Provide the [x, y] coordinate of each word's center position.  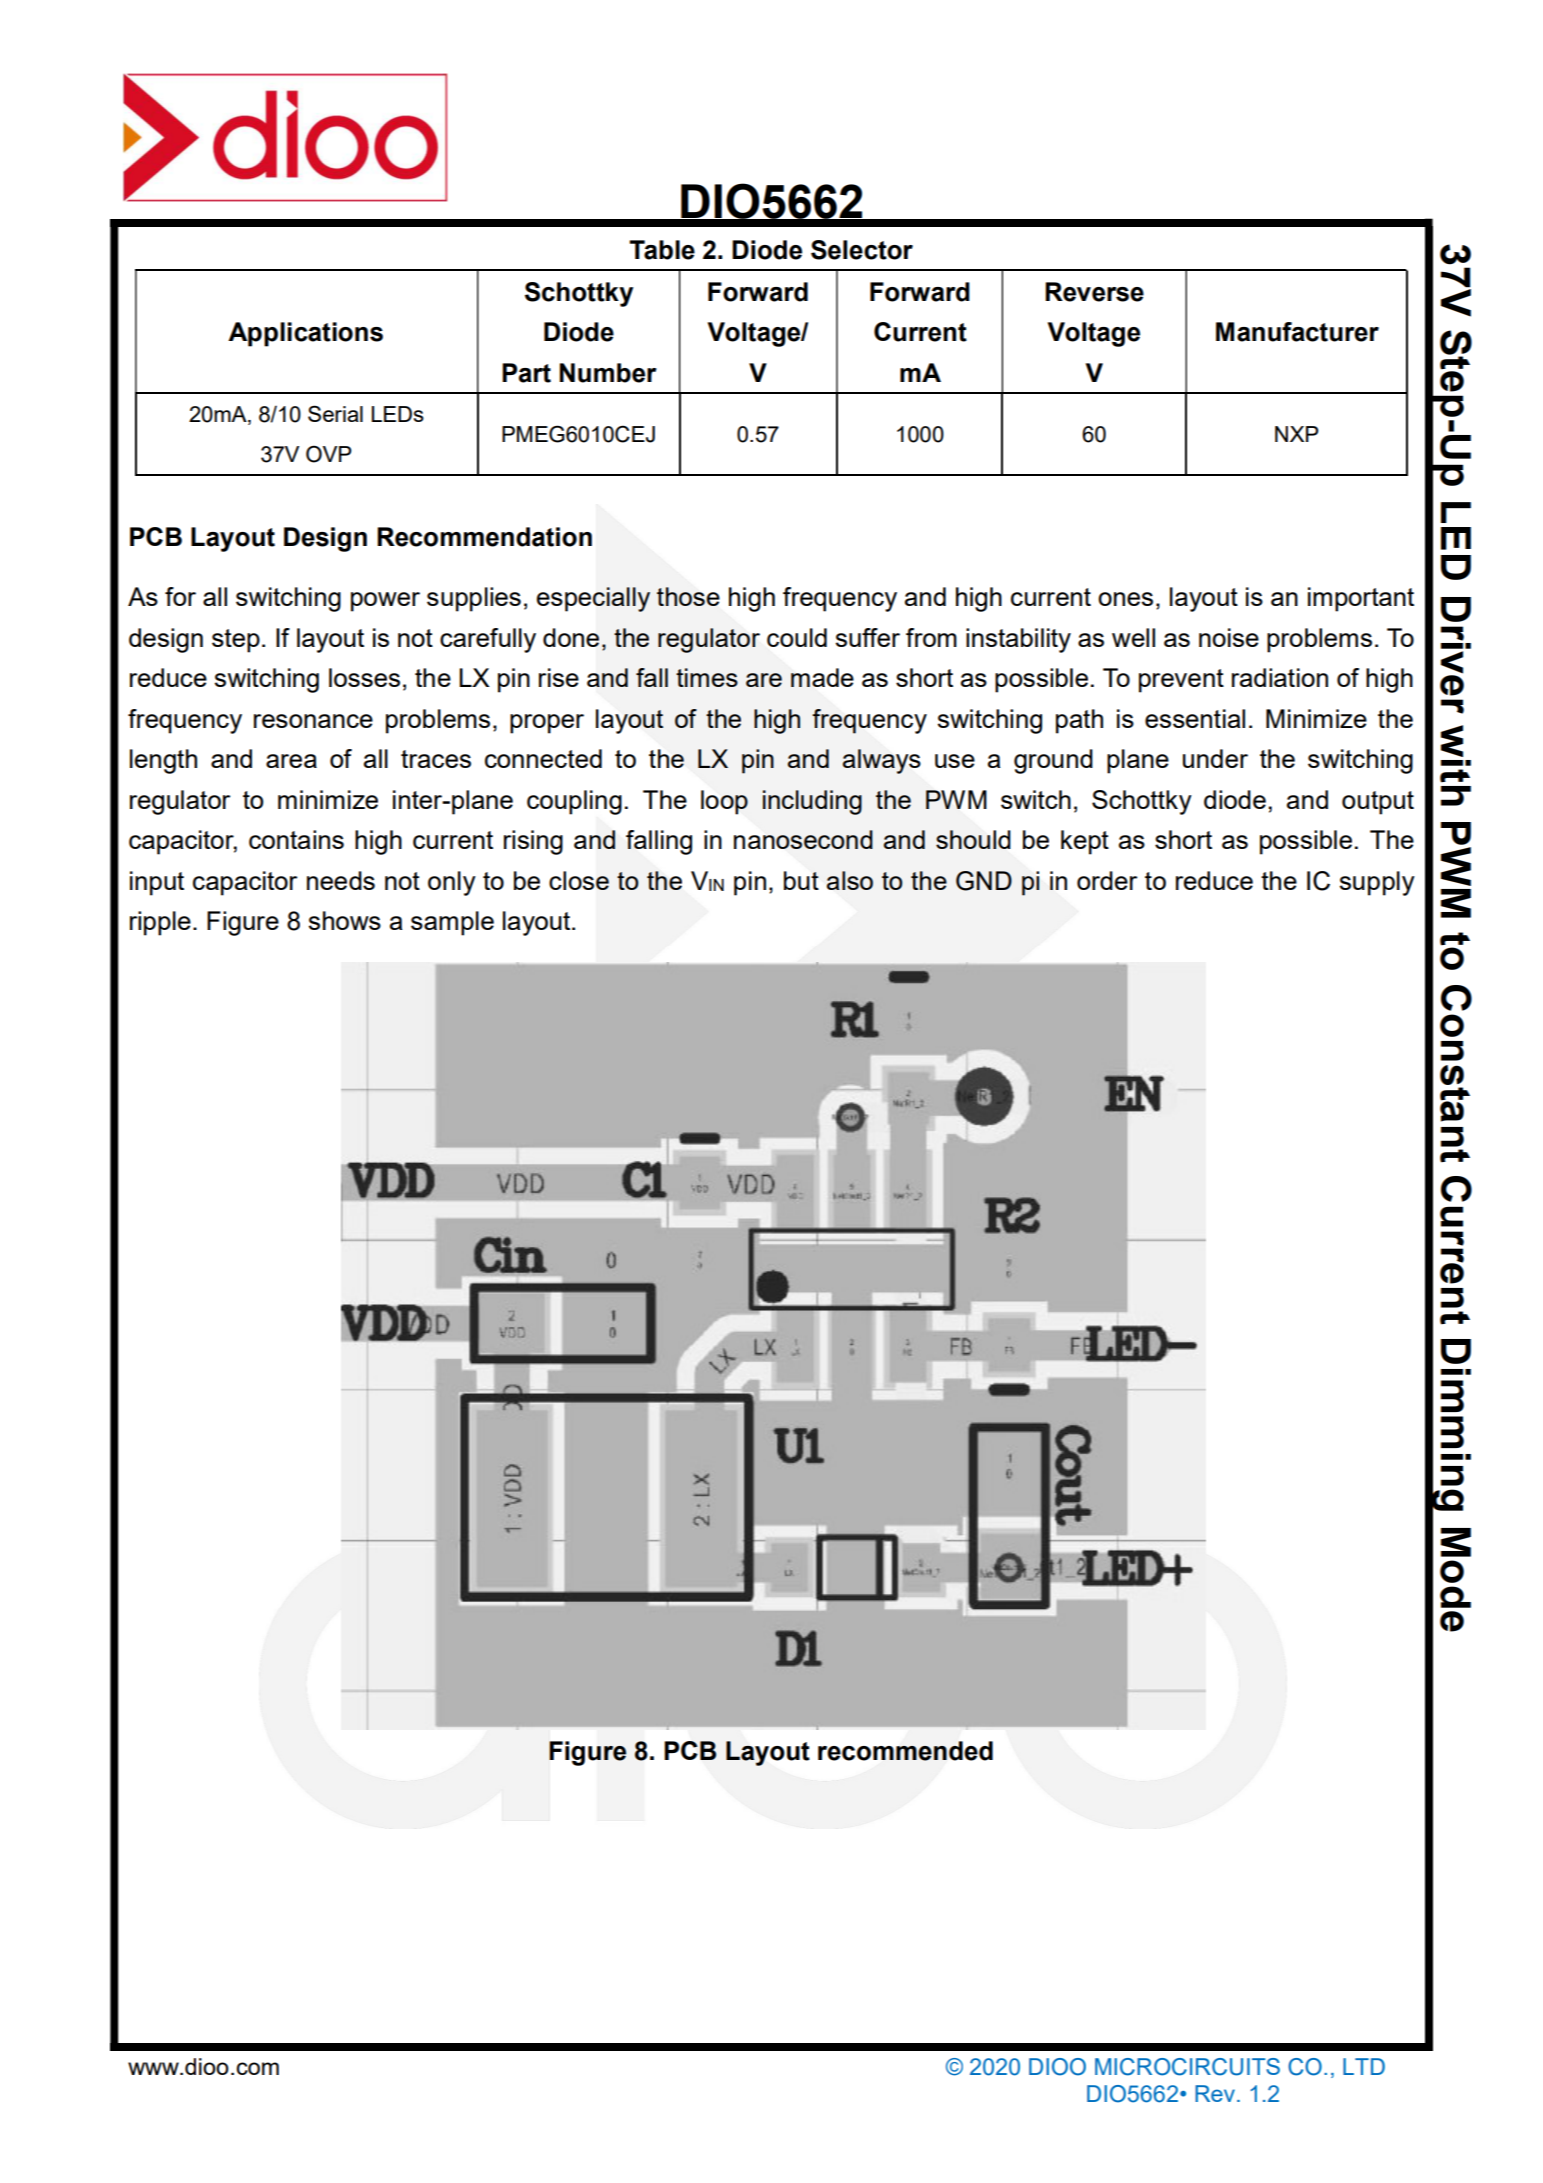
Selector [862, 250]
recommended [905, 1751]
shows [345, 920]
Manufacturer [1297, 332]
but [801, 880]
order [1107, 880]
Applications [305, 334]
